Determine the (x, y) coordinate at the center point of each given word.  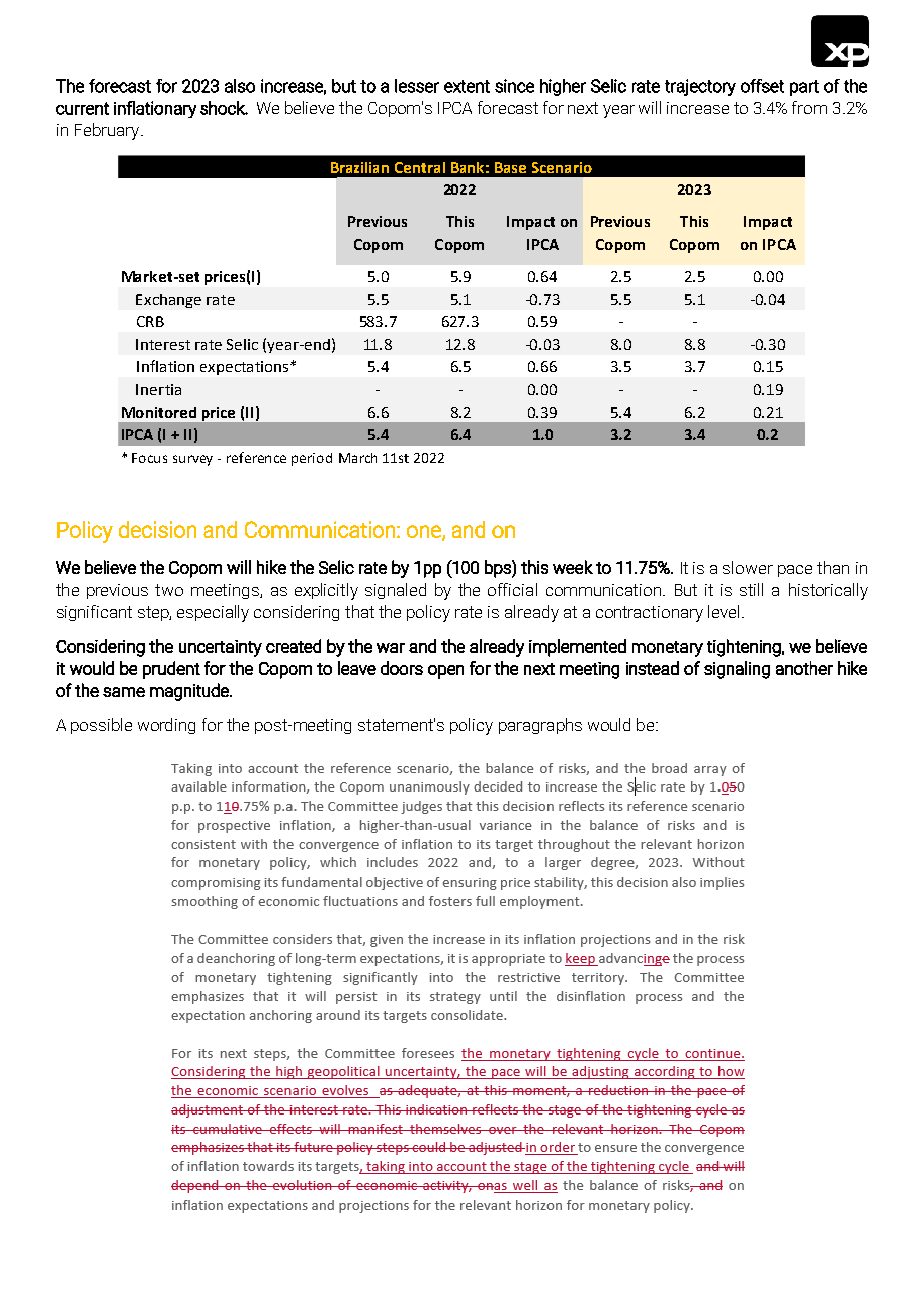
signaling (737, 670)
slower (748, 567)
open (446, 672)
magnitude (190, 692)
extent (467, 86)
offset (762, 86)
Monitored (159, 412)
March (358, 458)
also (240, 86)
